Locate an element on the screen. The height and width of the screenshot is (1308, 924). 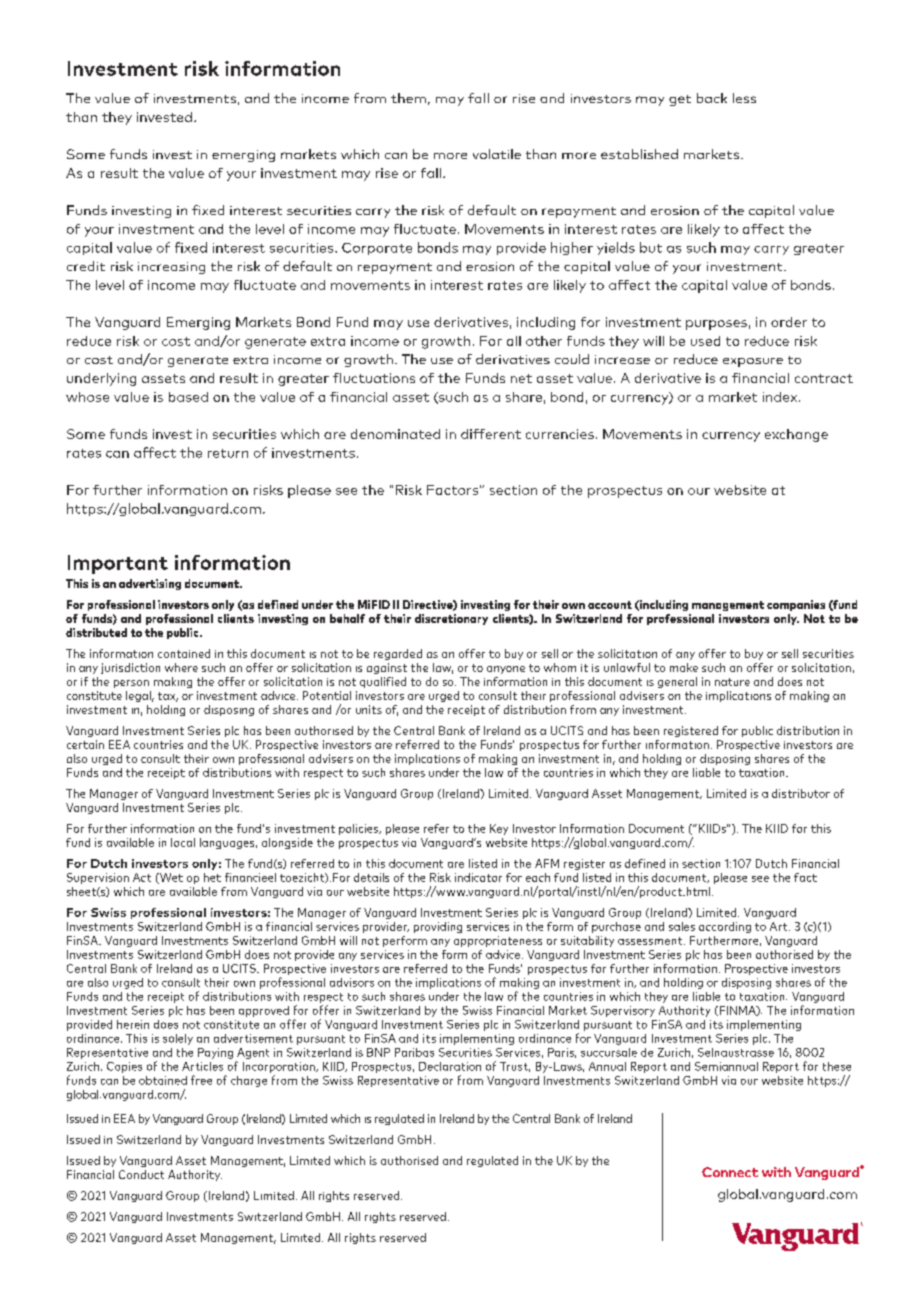
increasing is located at coordinates (171, 268).
